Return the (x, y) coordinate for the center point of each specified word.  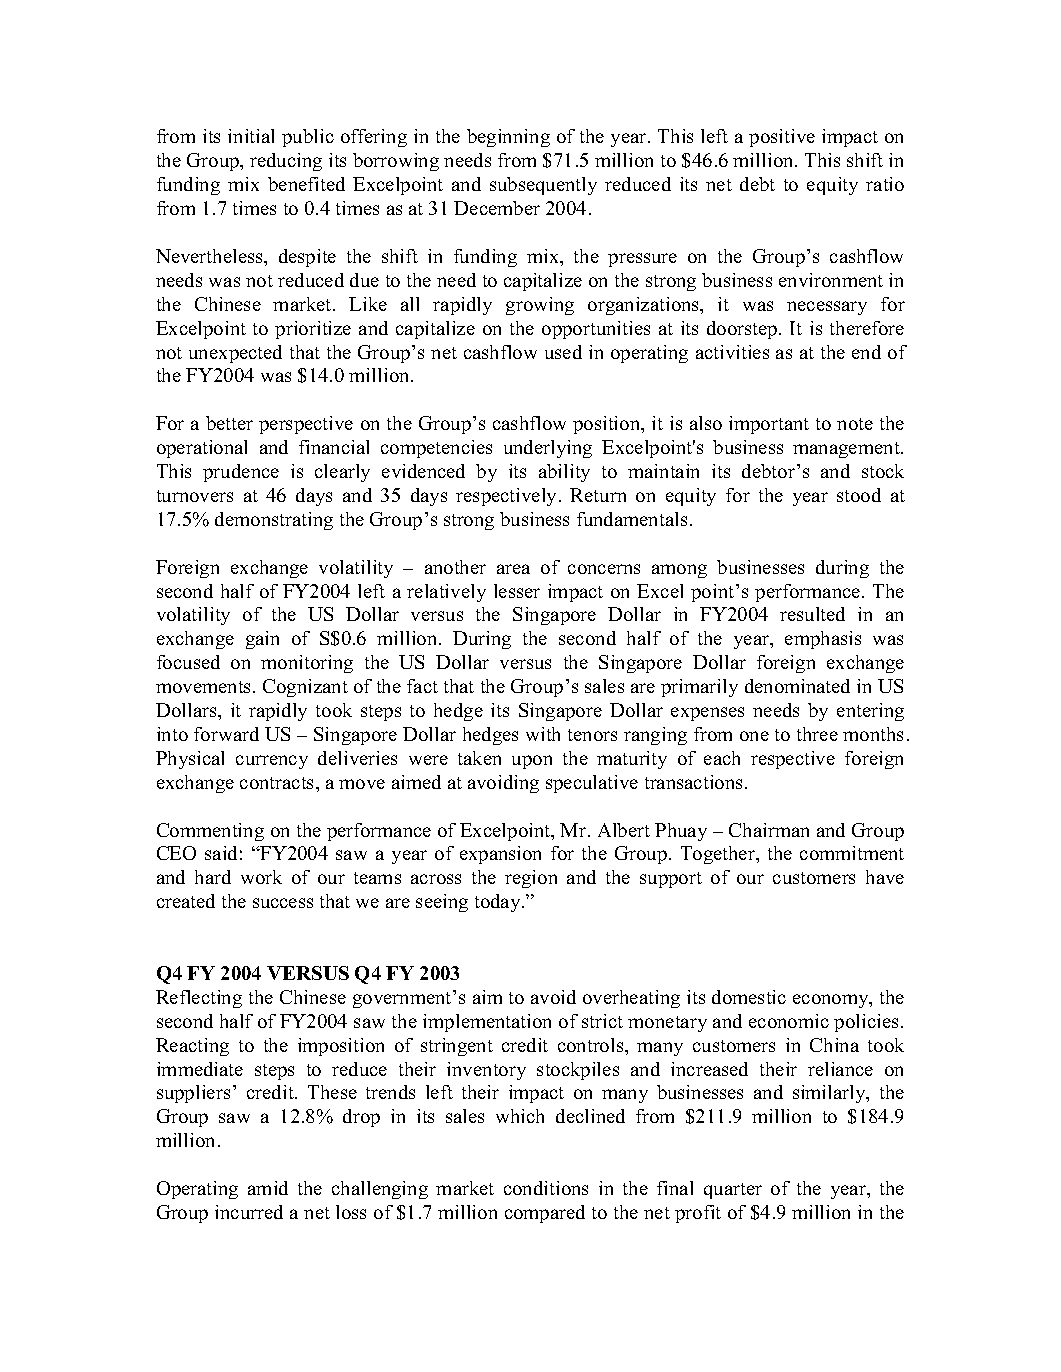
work (261, 877)
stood (859, 495)
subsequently (543, 186)
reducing (286, 162)
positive (782, 138)
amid (268, 1188)
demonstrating (274, 521)
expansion (500, 855)
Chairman (769, 830)
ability (564, 473)
